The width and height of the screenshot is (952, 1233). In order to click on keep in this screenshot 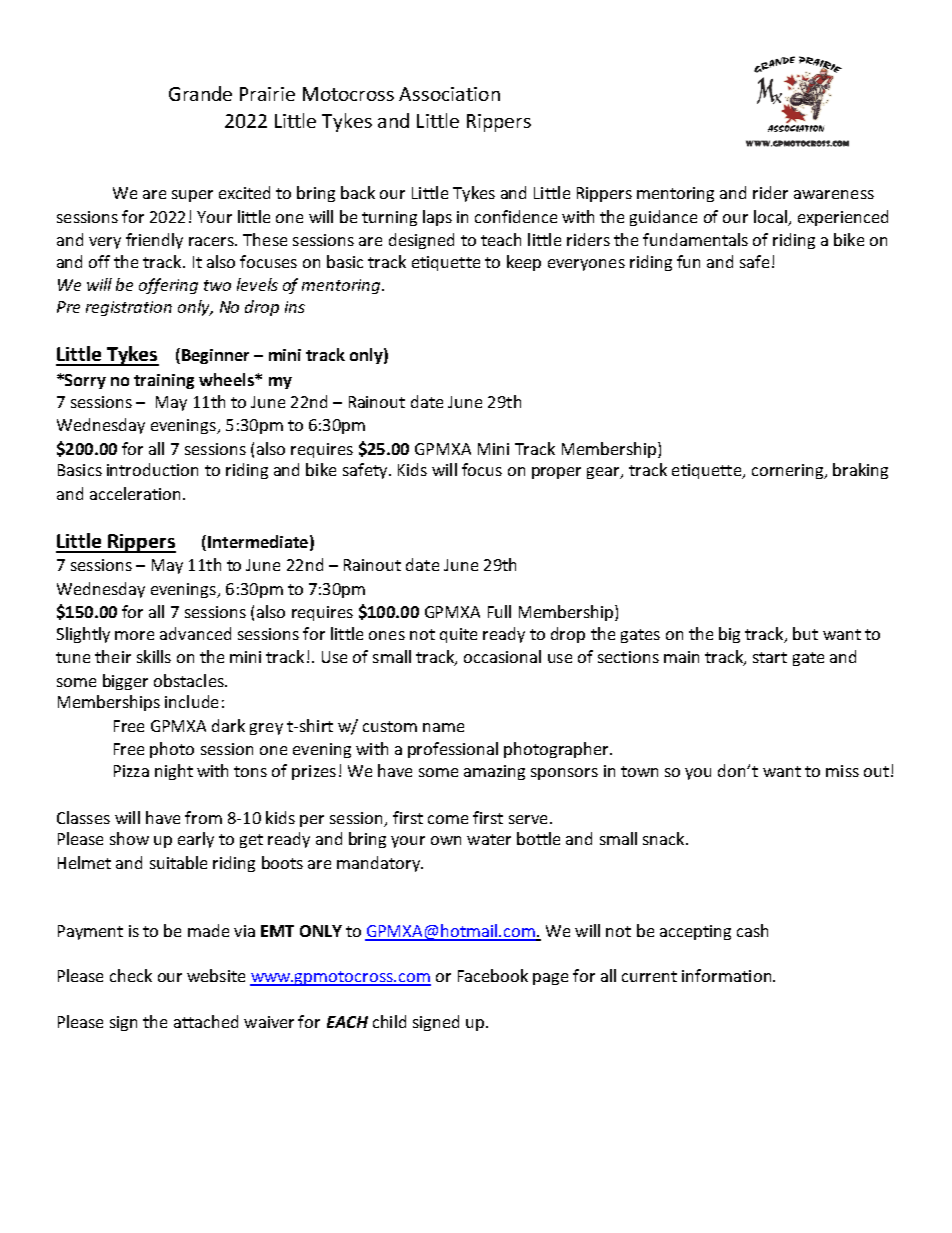, I will do `click(524, 263)`.
